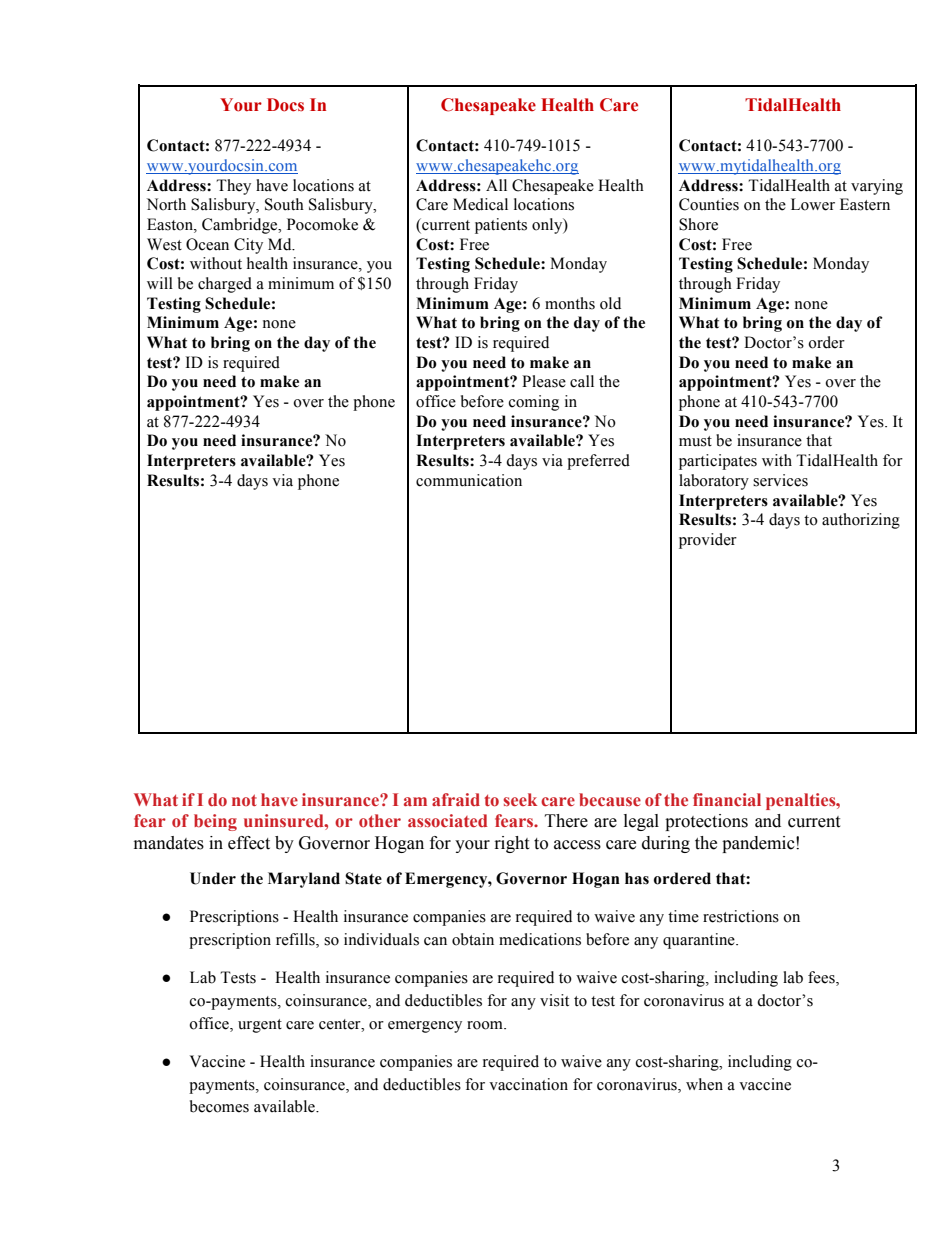 The width and height of the screenshot is (952, 1233). What do you see at coordinates (244, 800) in the screenshot?
I see `not` at bounding box center [244, 800].
